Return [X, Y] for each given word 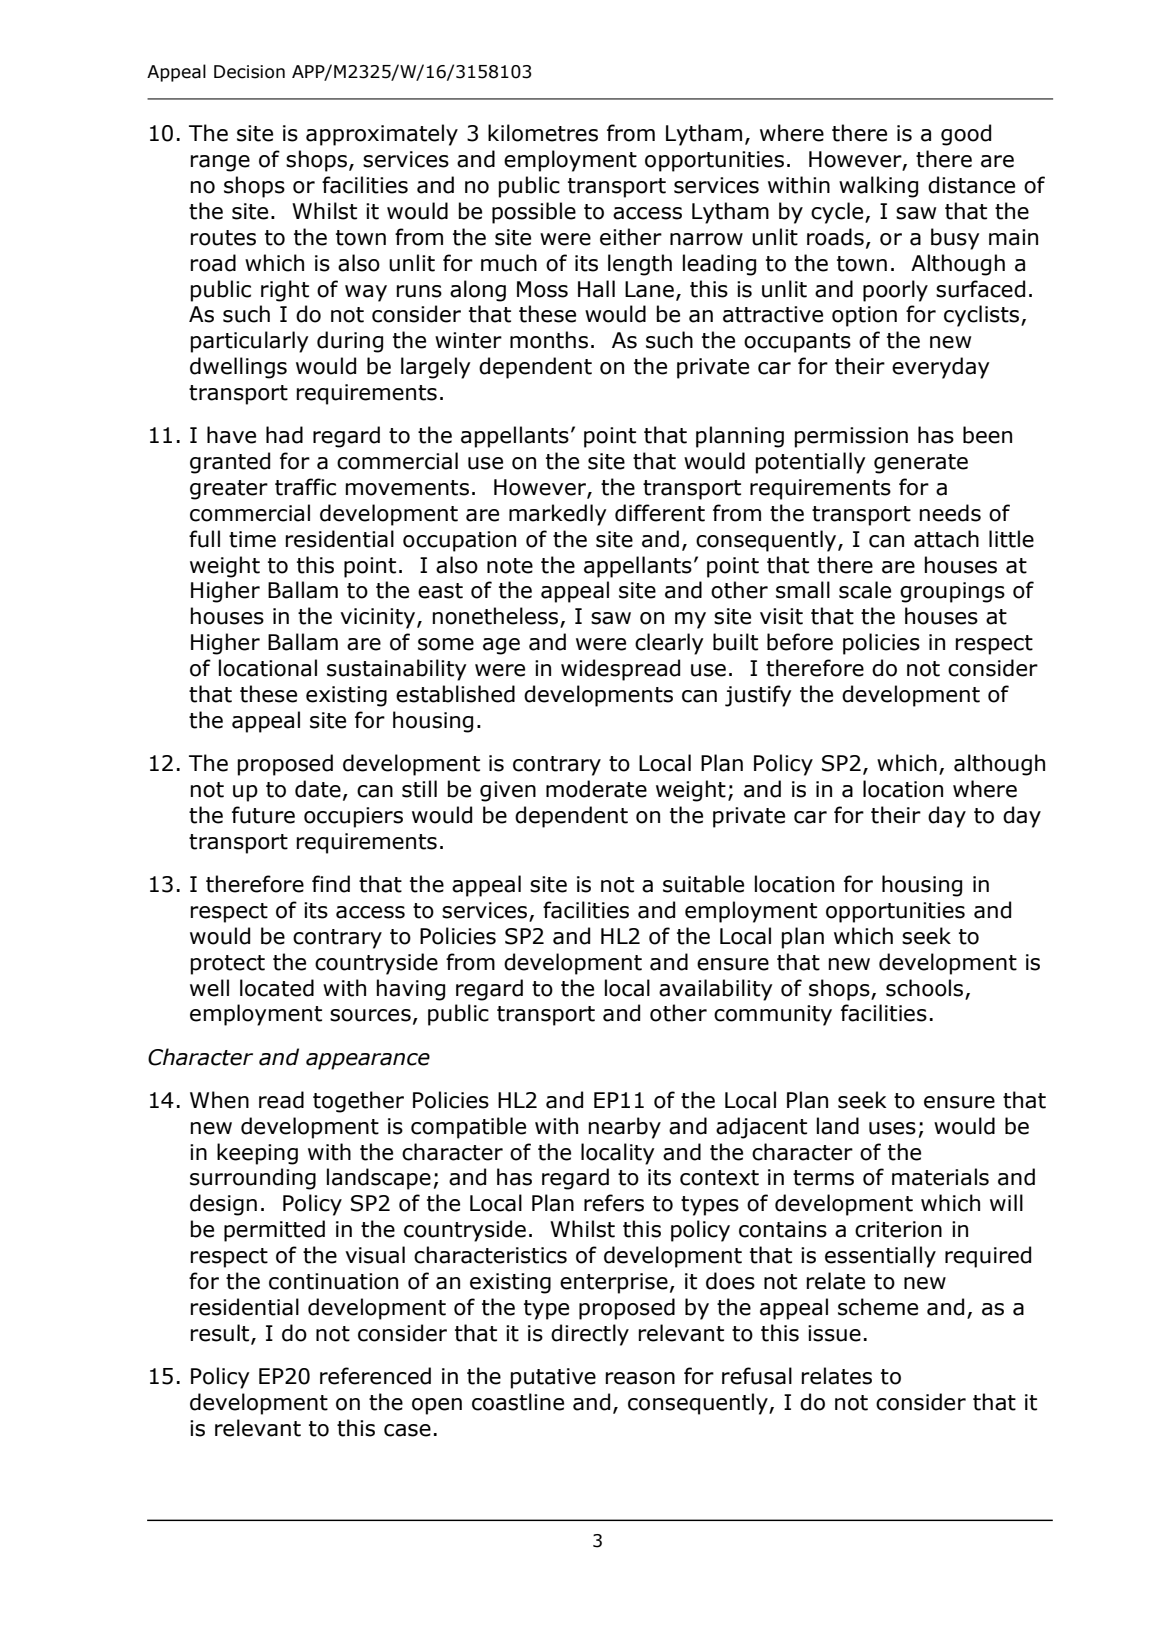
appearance [368, 1061]
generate [921, 464]
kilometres [543, 133]
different [660, 513]
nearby [625, 1128]
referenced [375, 1376]
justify [758, 696]
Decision [249, 72]
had [284, 435]
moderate [596, 789]
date [318, 789]
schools [924, 988]
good [966, 135]
